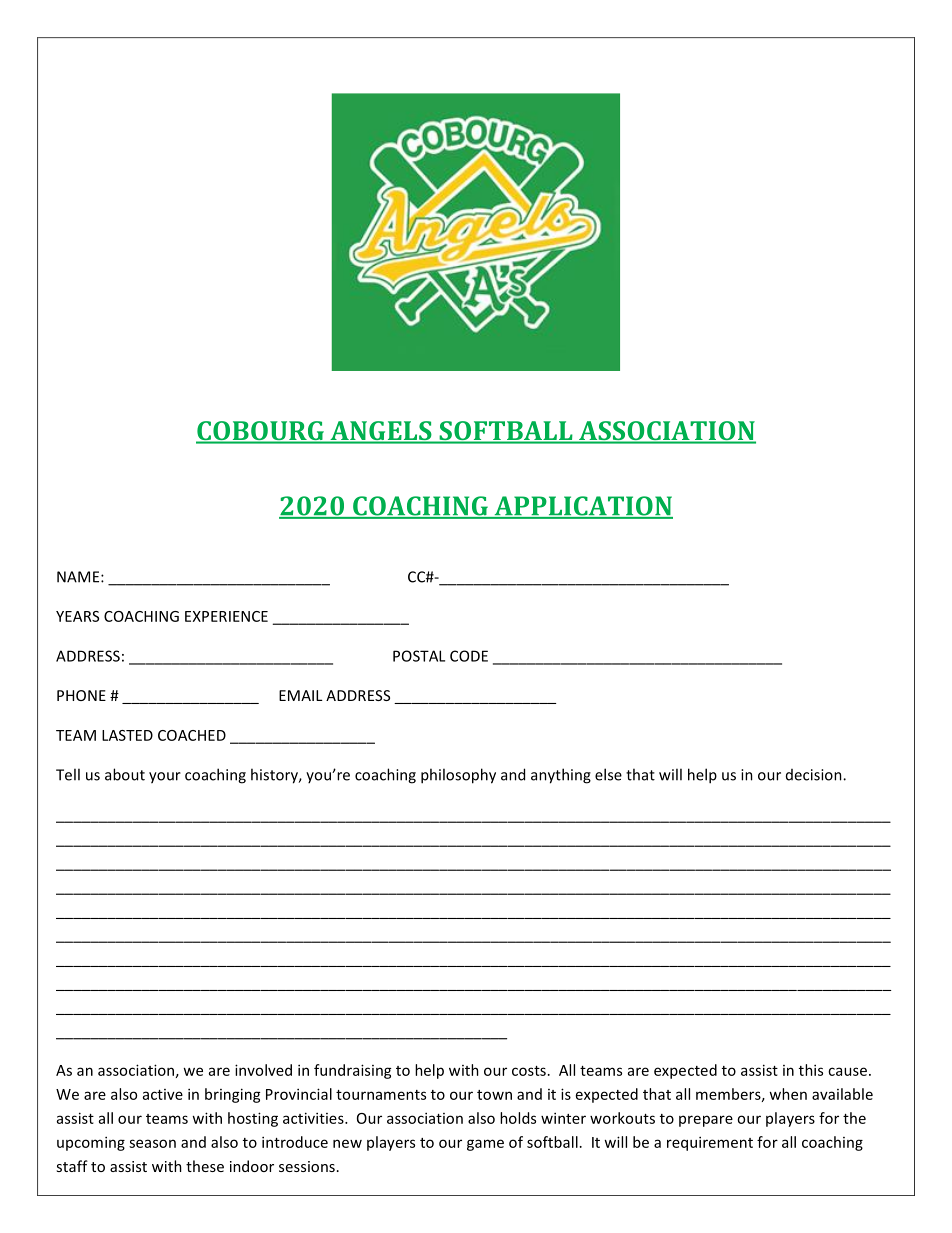 The height and width of the page is (1233, 952). What do you see at coordinates (608, 774) in the page?
I see `else` at bounding box center [608, 774].
